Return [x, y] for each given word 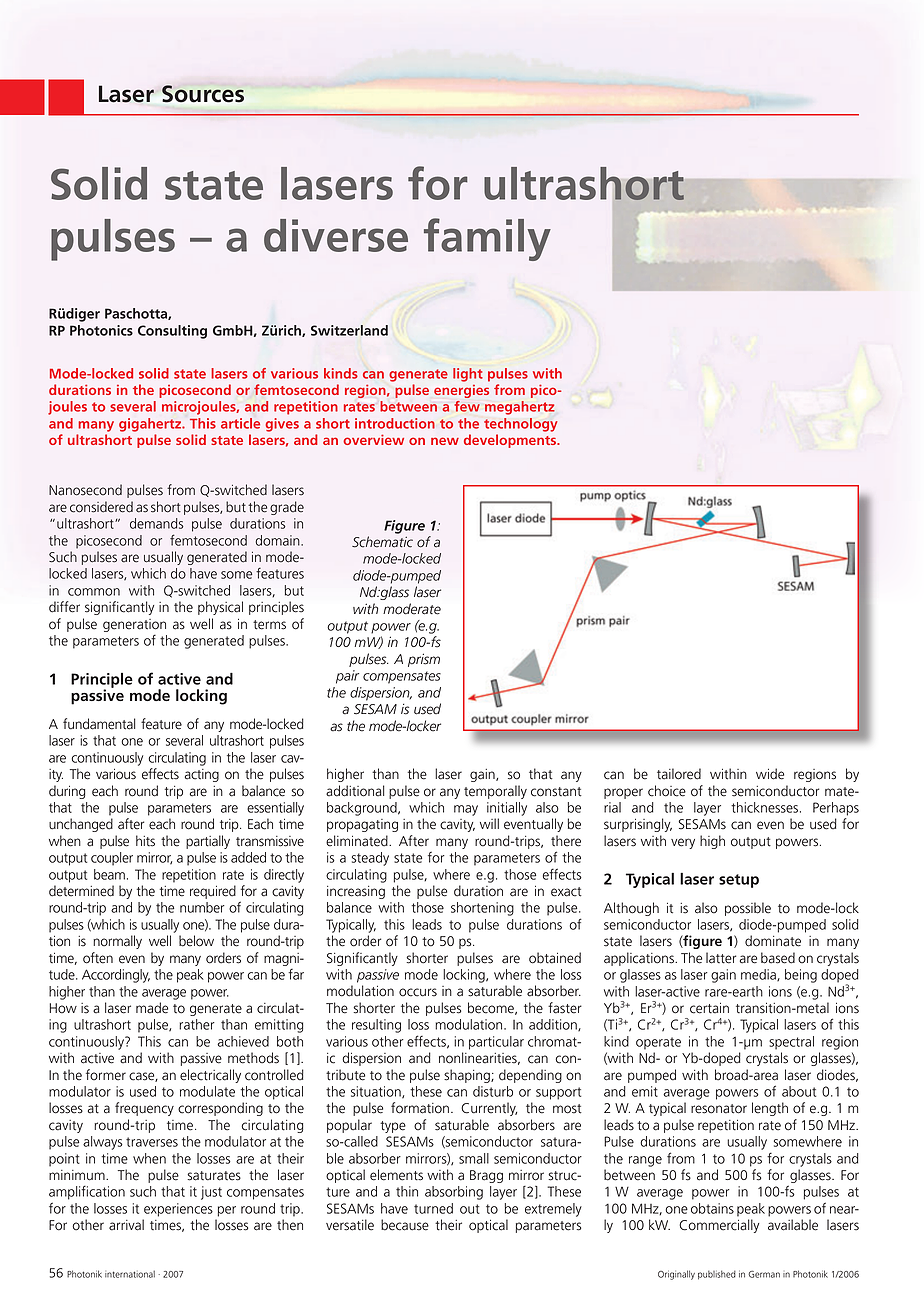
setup [739, 881]
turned [433, 1208]
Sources [203, 93]
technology [521, 425]
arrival [126, 1225]
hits [145, 841]
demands [157, 523]
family [487, 239]
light [468, 375]
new [445, 441]
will [489, 823]
